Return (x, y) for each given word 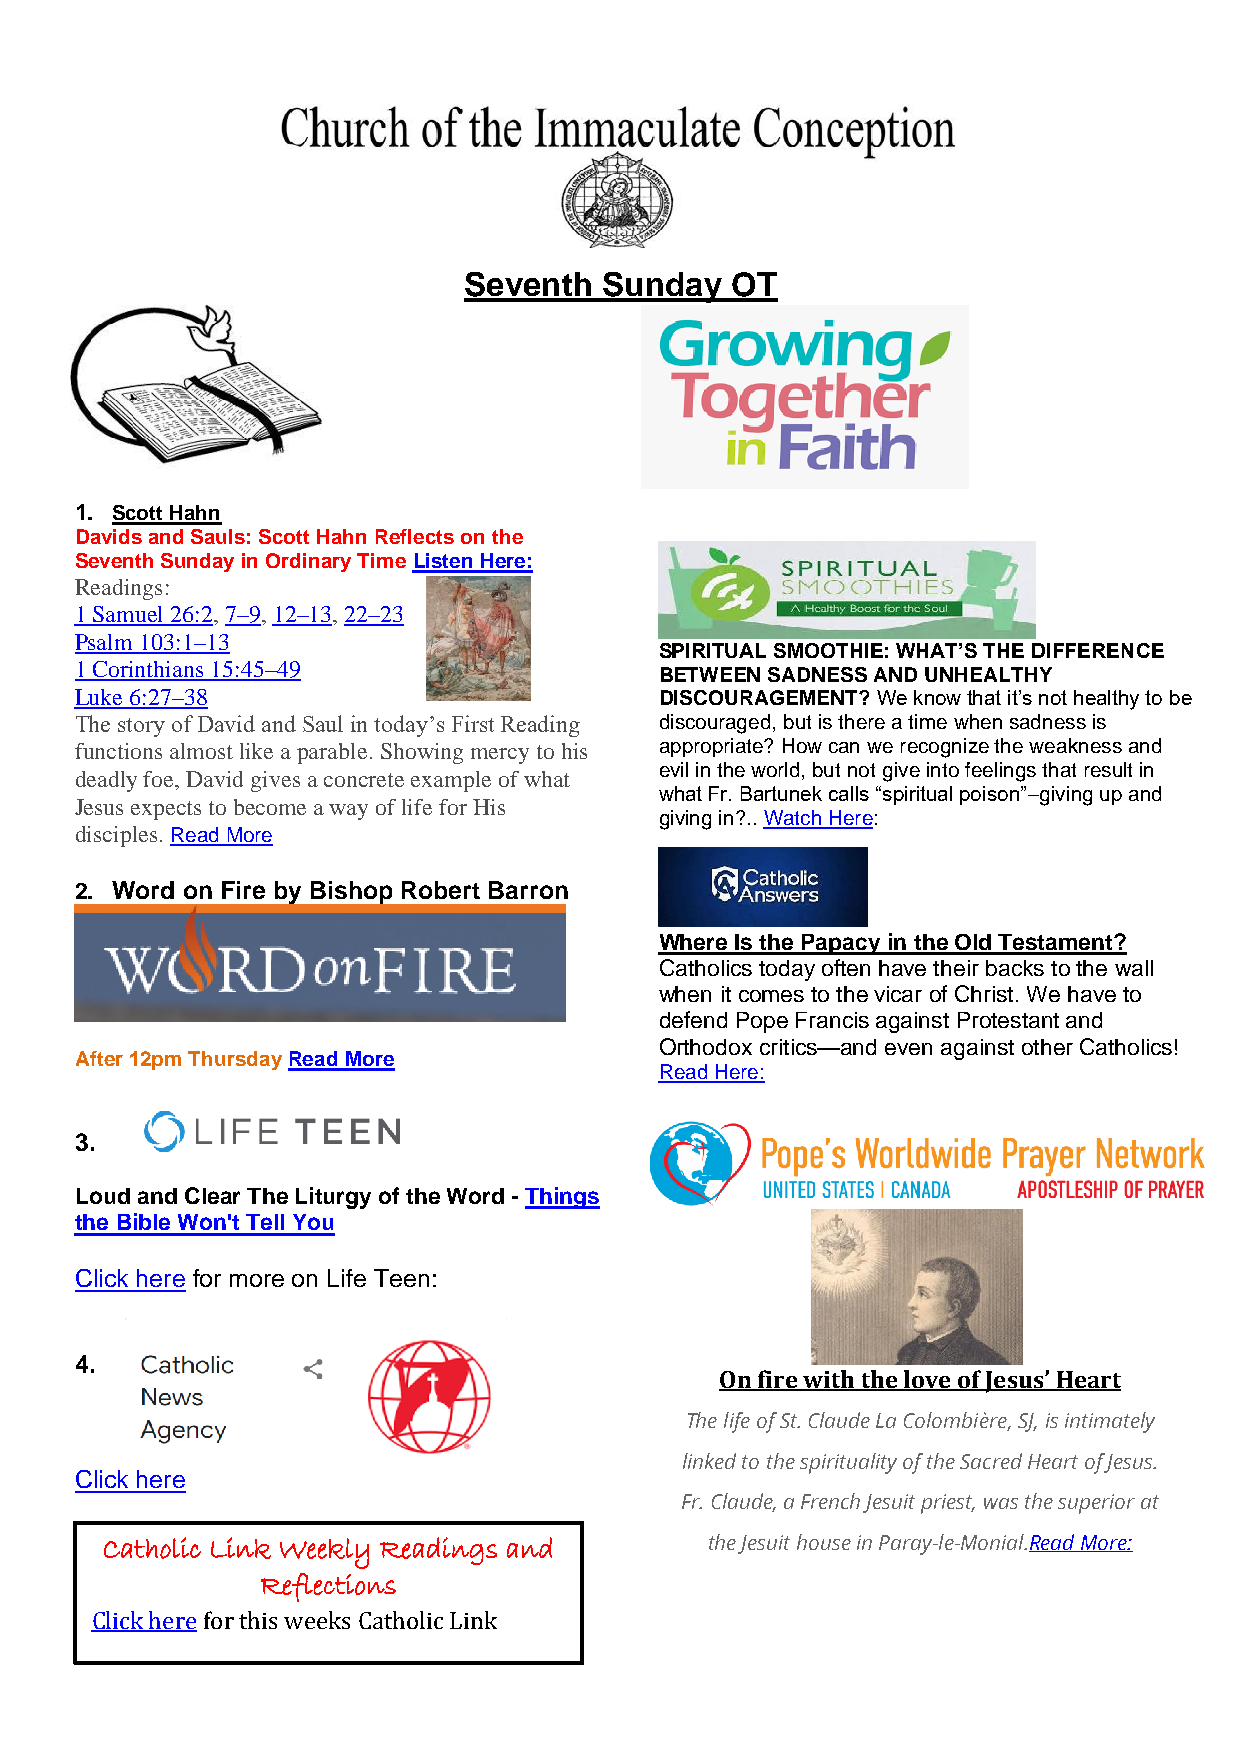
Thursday (235, 1060)
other (1047, 1047)
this (258, 1620)
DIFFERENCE (1098, 650)
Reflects (415, 536)
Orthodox (706, 1046)
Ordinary (308, 562)
